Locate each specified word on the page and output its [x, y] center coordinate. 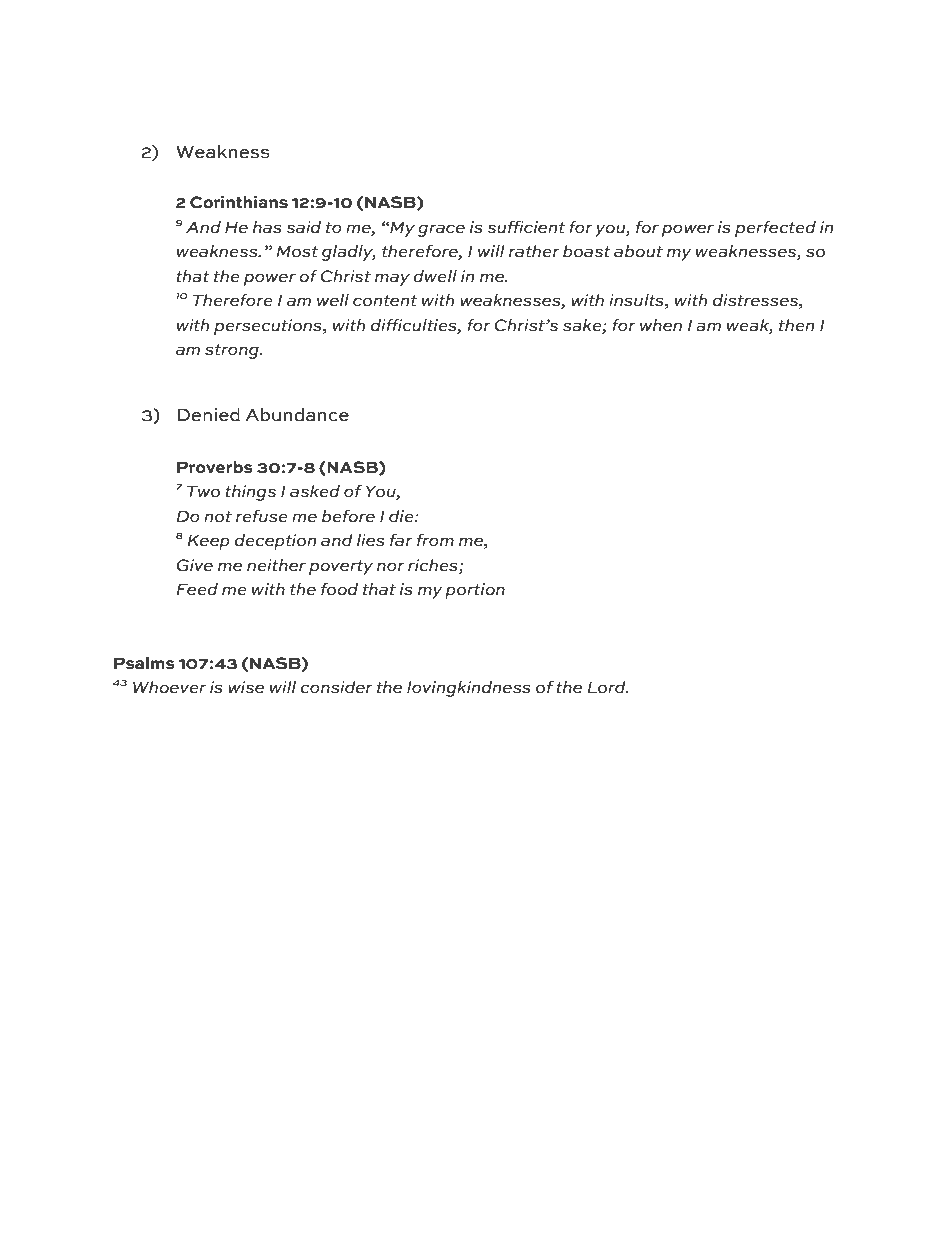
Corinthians [239, 202]
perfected [775, 229]
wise [246, 687]
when [661, 325]
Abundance [297, 415]
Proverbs [215, 467]
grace [441, 230]
